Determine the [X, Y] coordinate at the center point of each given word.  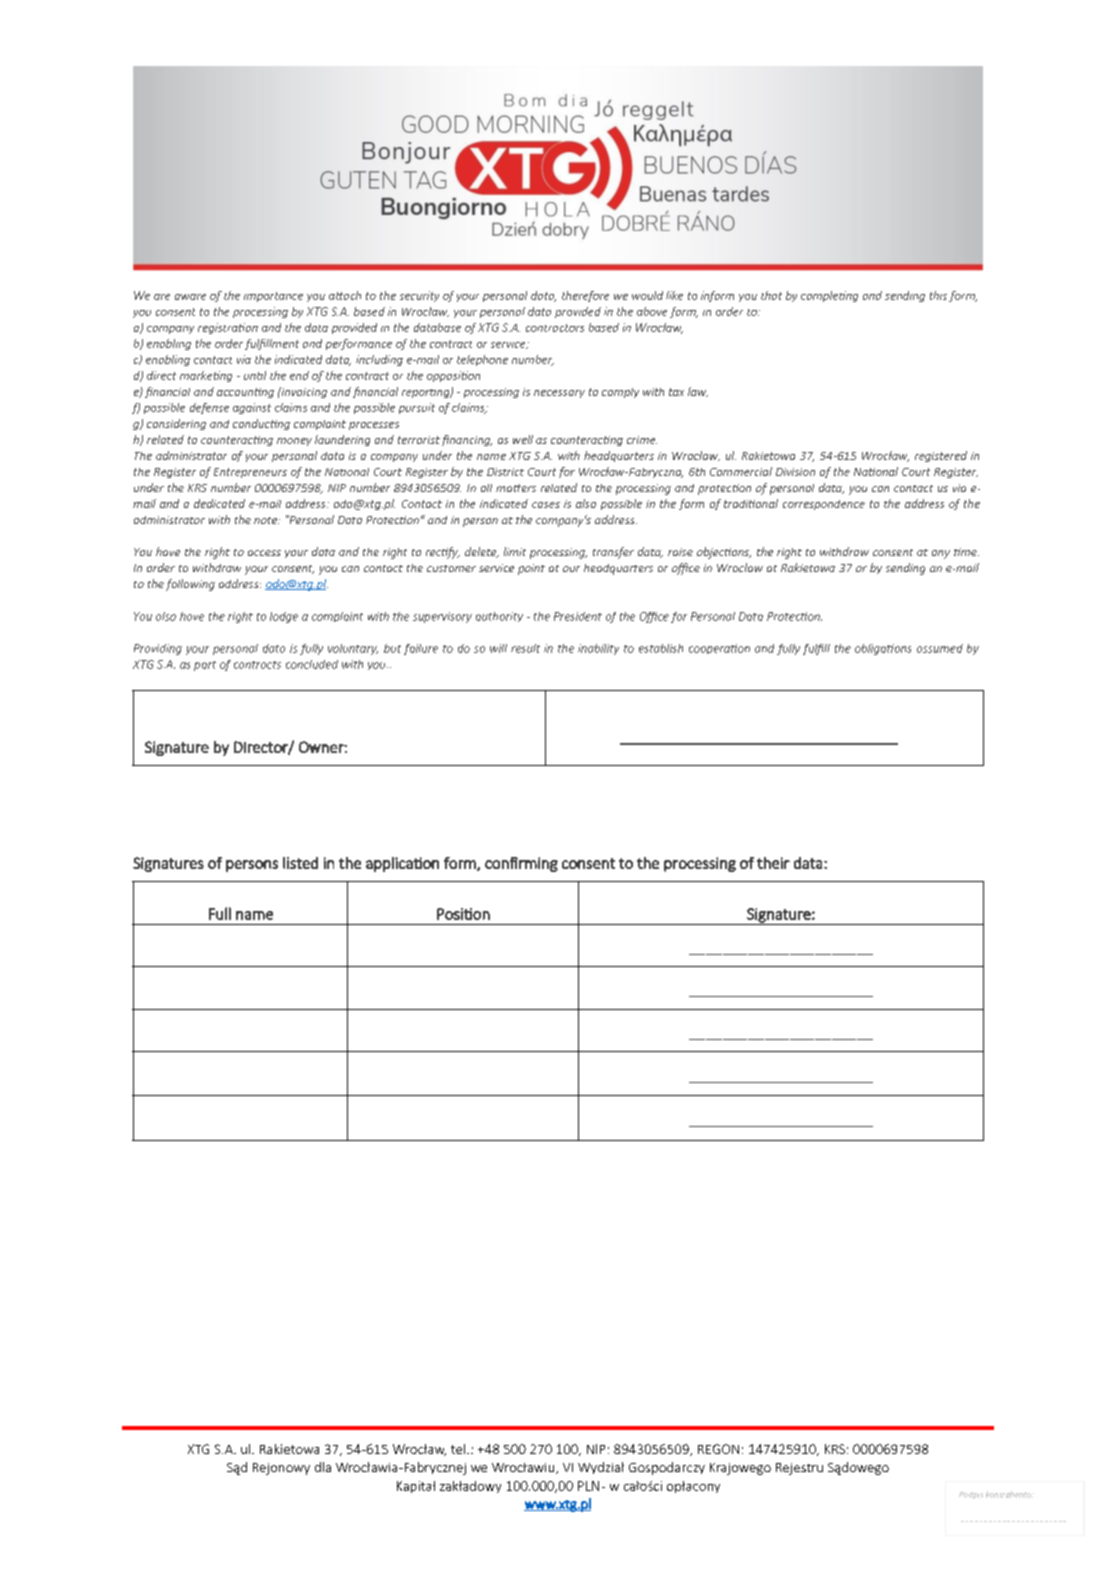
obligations [883, 649]
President [578, 616]
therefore [585, 296]
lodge [284, 617]
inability [598, 649]
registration [228, 328]
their [773, 863]
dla [323, 1467]
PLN [588, 1486]
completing [829, 296]
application [402, 864]
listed [300, 863]
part [205, 666]
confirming [521, 864]
